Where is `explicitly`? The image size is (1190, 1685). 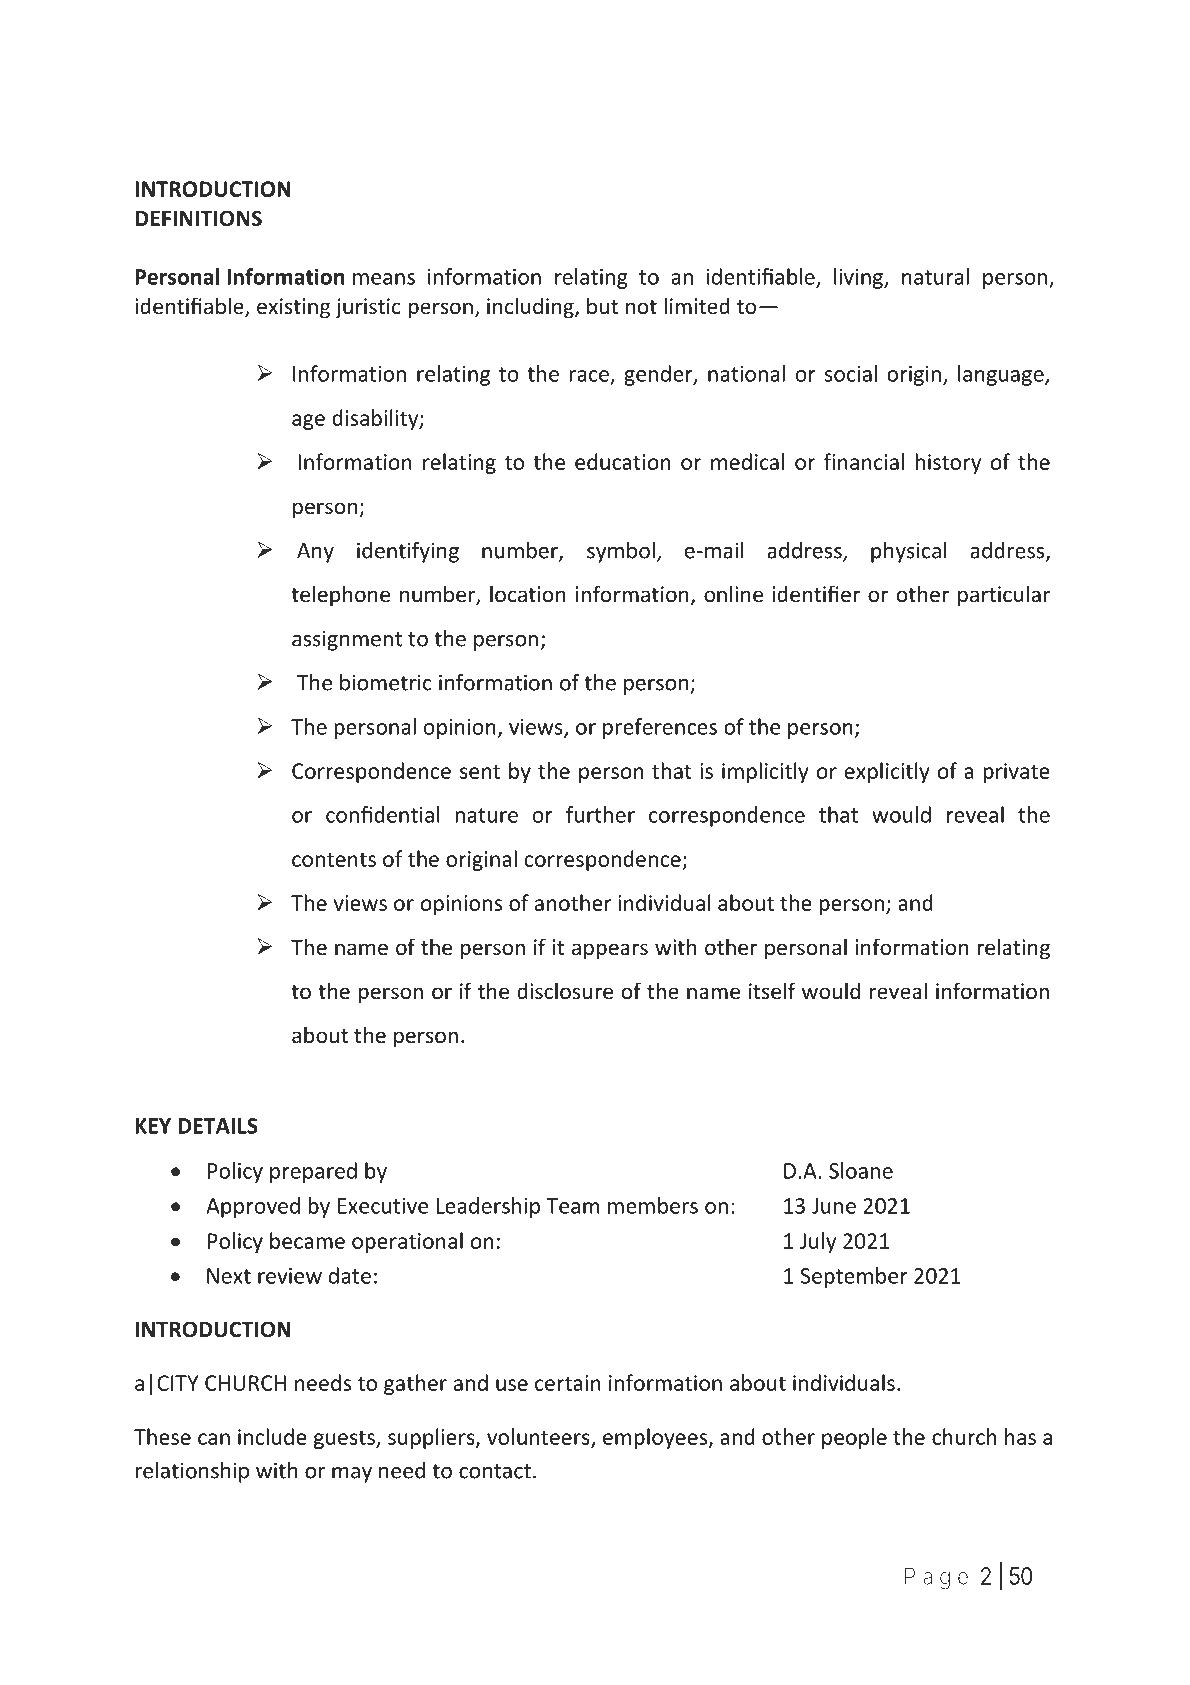
explicitly is located at coordinates (887, 772).
